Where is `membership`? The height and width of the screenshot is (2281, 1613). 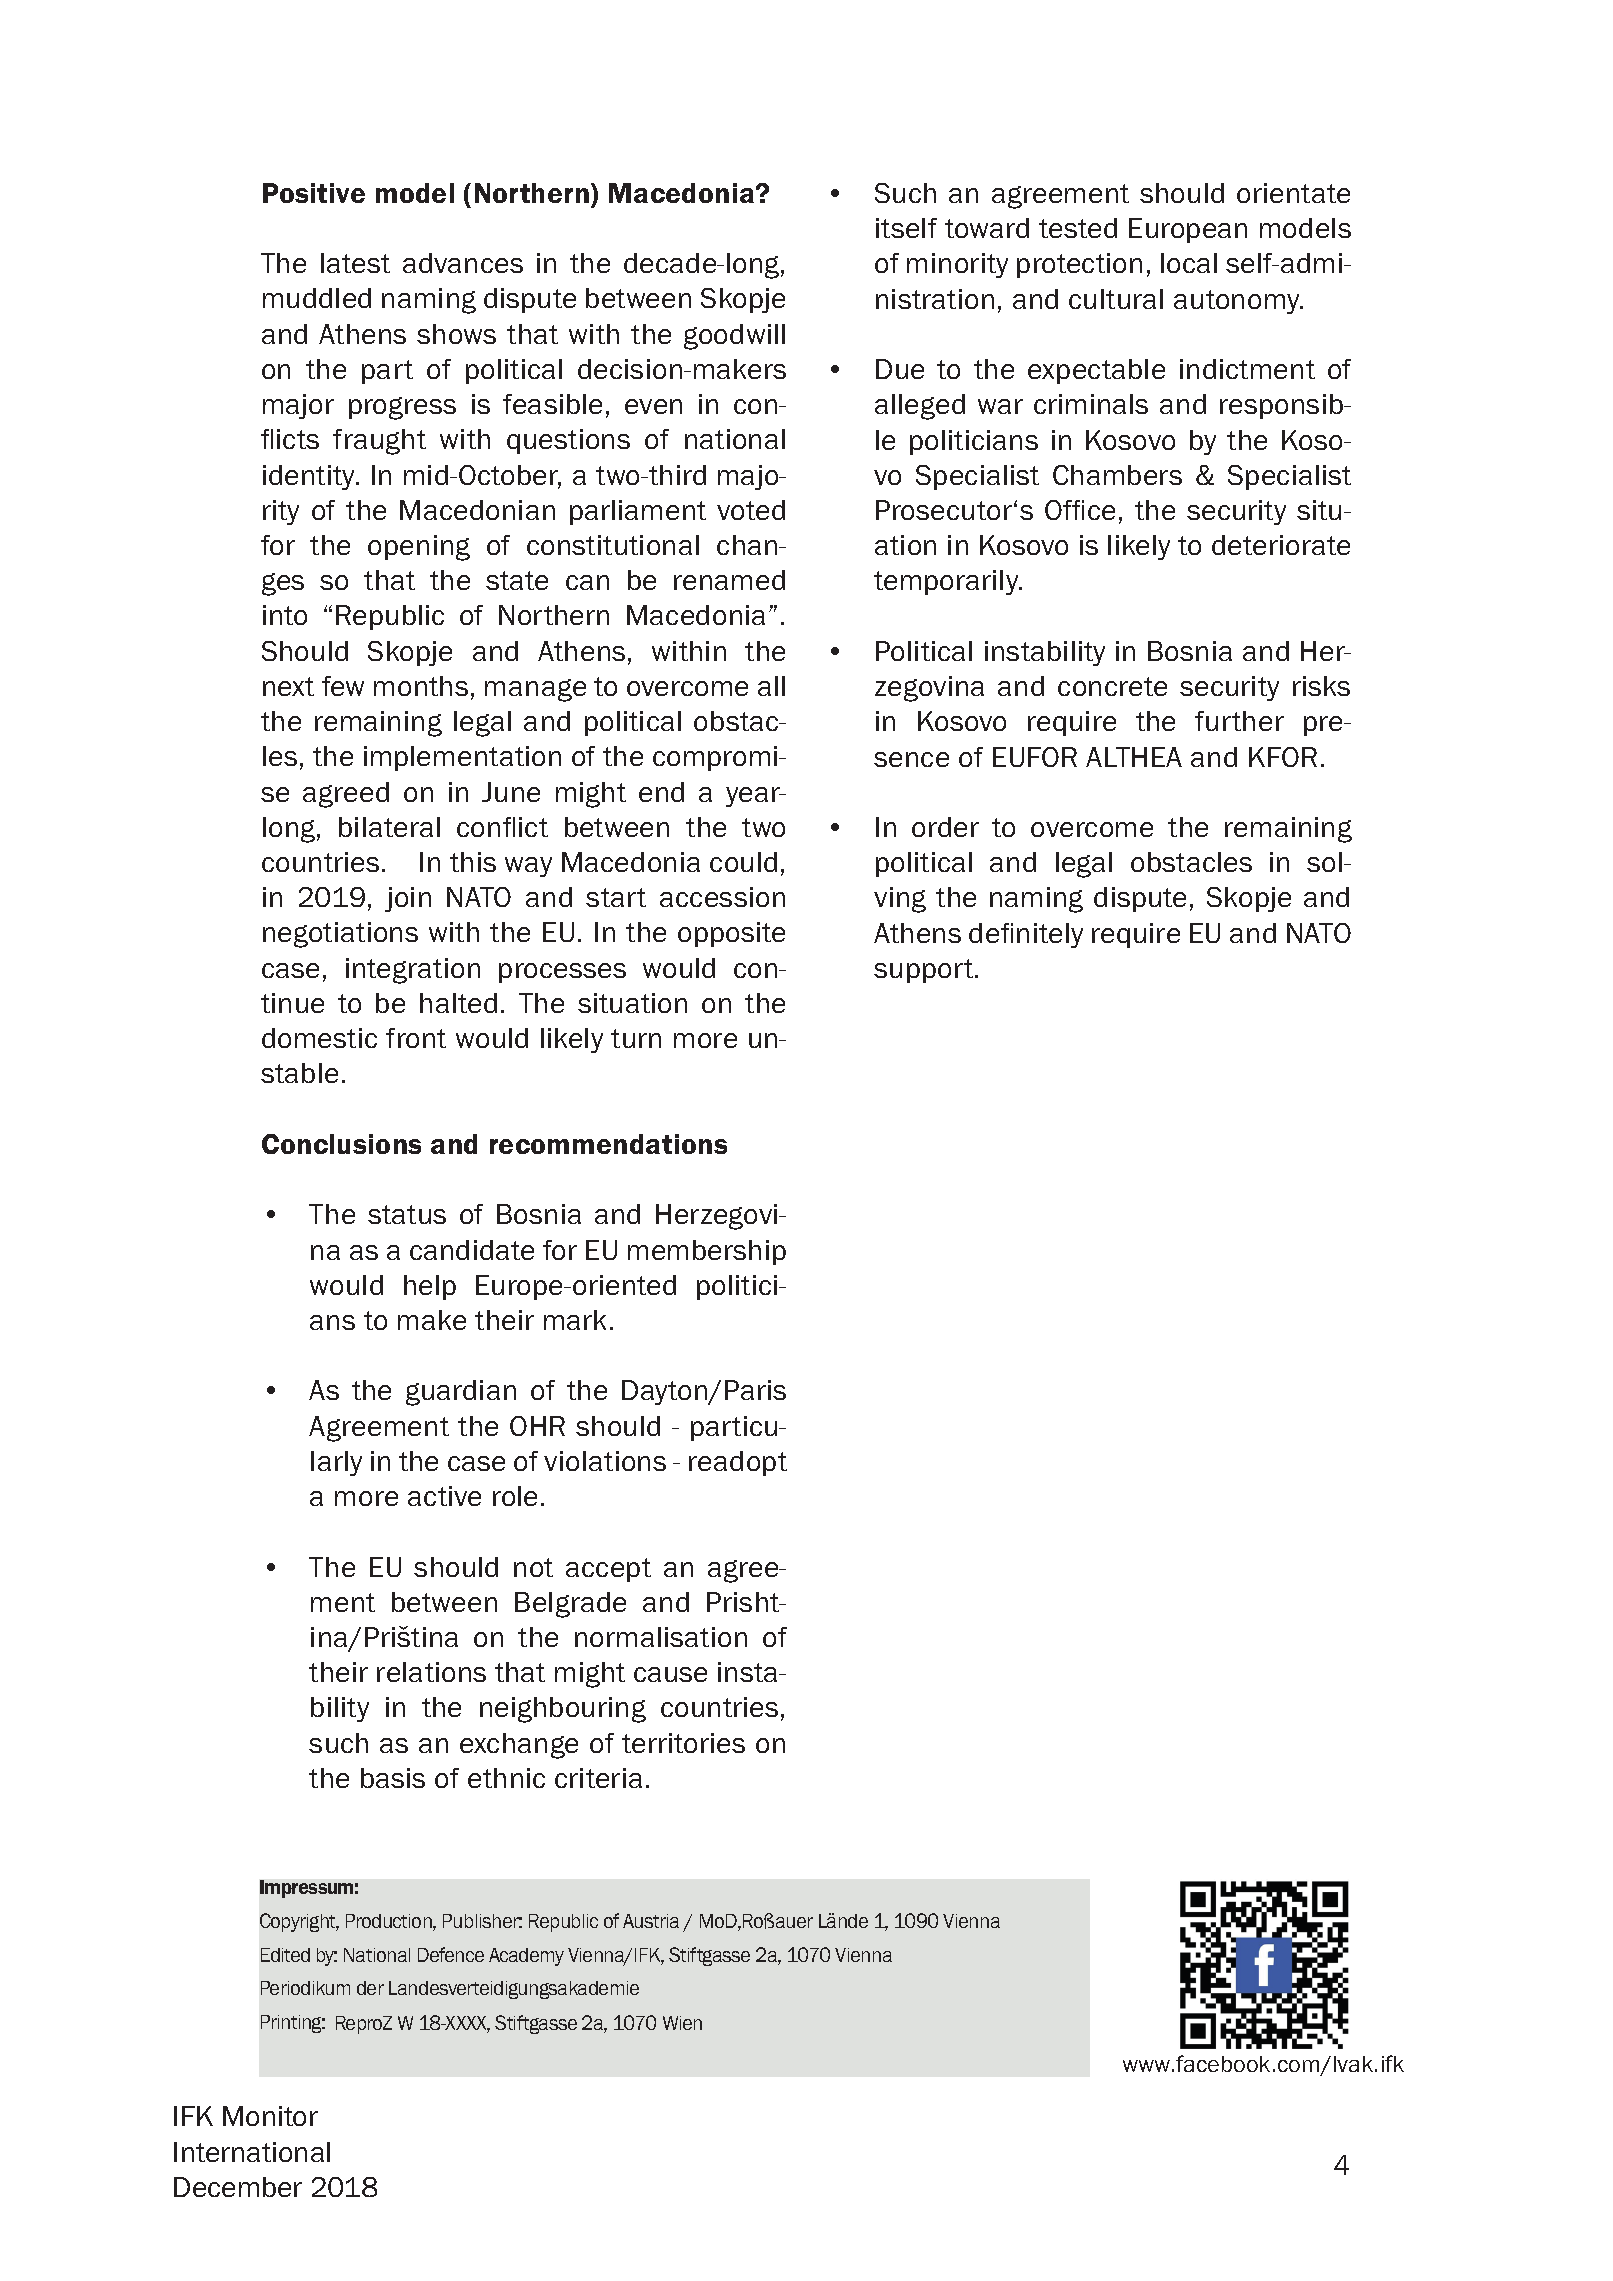 membership is located at coordinates (707, 1252).
